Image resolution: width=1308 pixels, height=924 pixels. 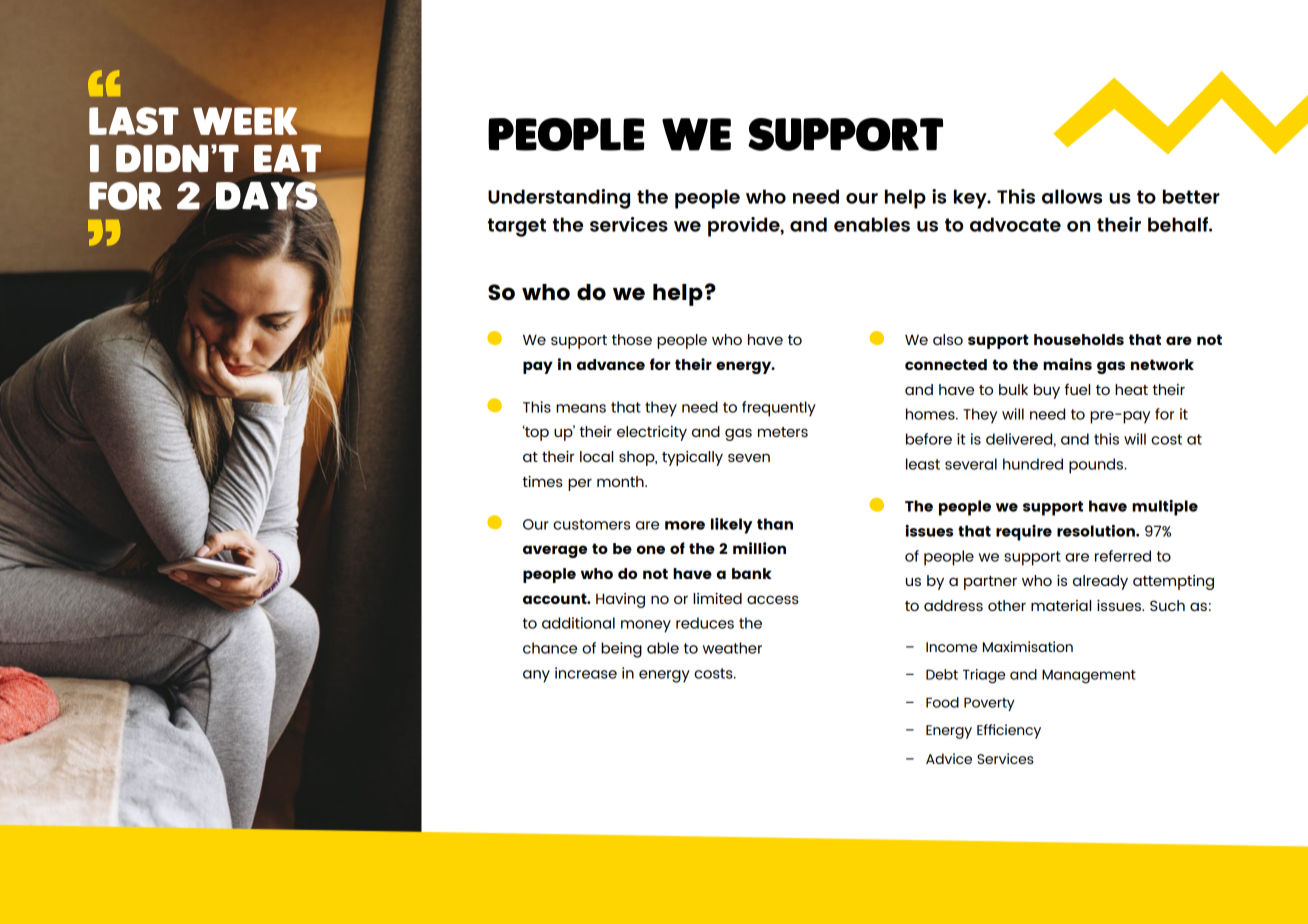 What do you see at coordinates (652, 433) in the screenshot?
I see `electricity` at bounding box center [652, 433].
